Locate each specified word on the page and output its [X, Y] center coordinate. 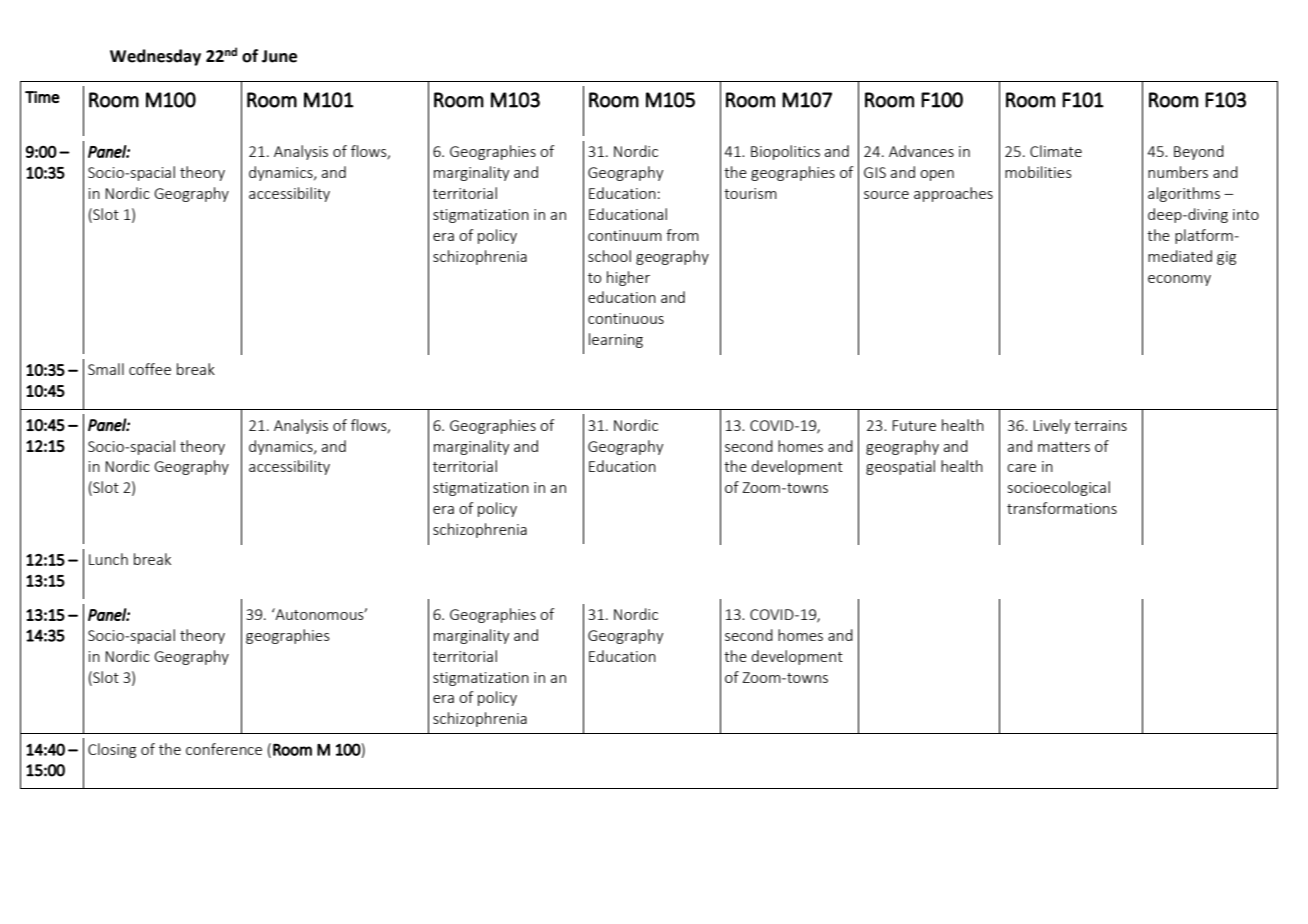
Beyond [1199, 152]
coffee [150, 369]
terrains [1100, 425]
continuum [625, 235]
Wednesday [155, 57]
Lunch [108, 559]
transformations [1062, 508]
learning [616, 340]
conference [224, 749]
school [609, 256]
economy [1179, 280]
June [279, 56]
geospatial [900, 467]
